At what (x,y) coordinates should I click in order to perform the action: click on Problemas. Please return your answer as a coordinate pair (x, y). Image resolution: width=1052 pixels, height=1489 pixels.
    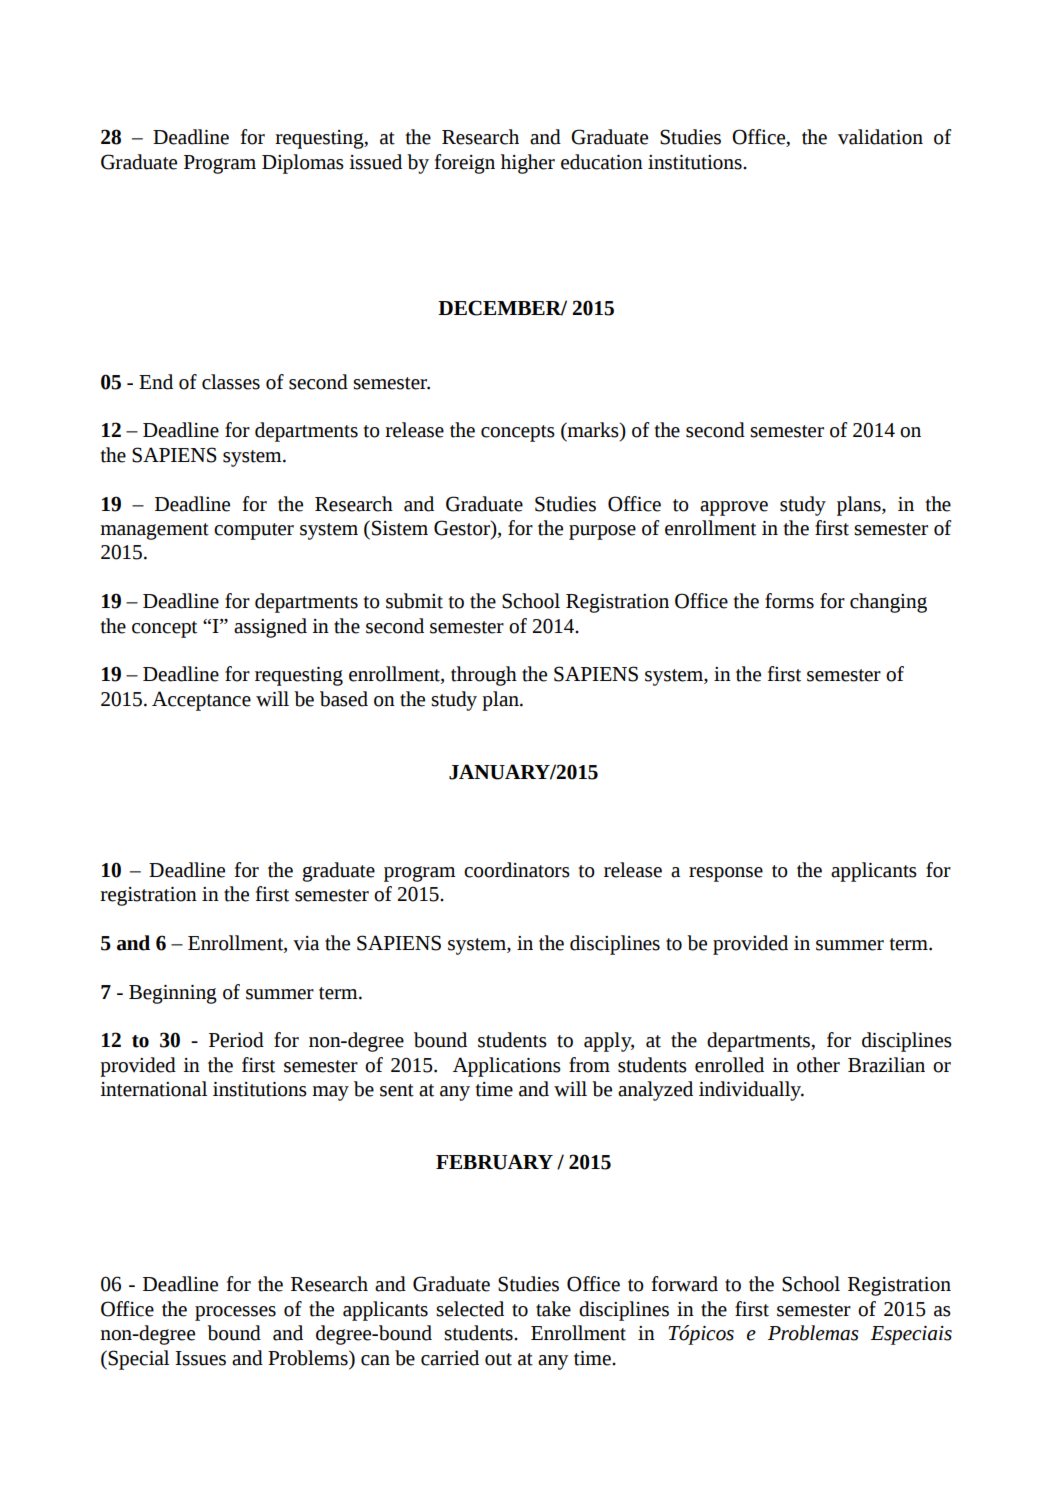
    Looking at the image, I should click on (813, 1333).
